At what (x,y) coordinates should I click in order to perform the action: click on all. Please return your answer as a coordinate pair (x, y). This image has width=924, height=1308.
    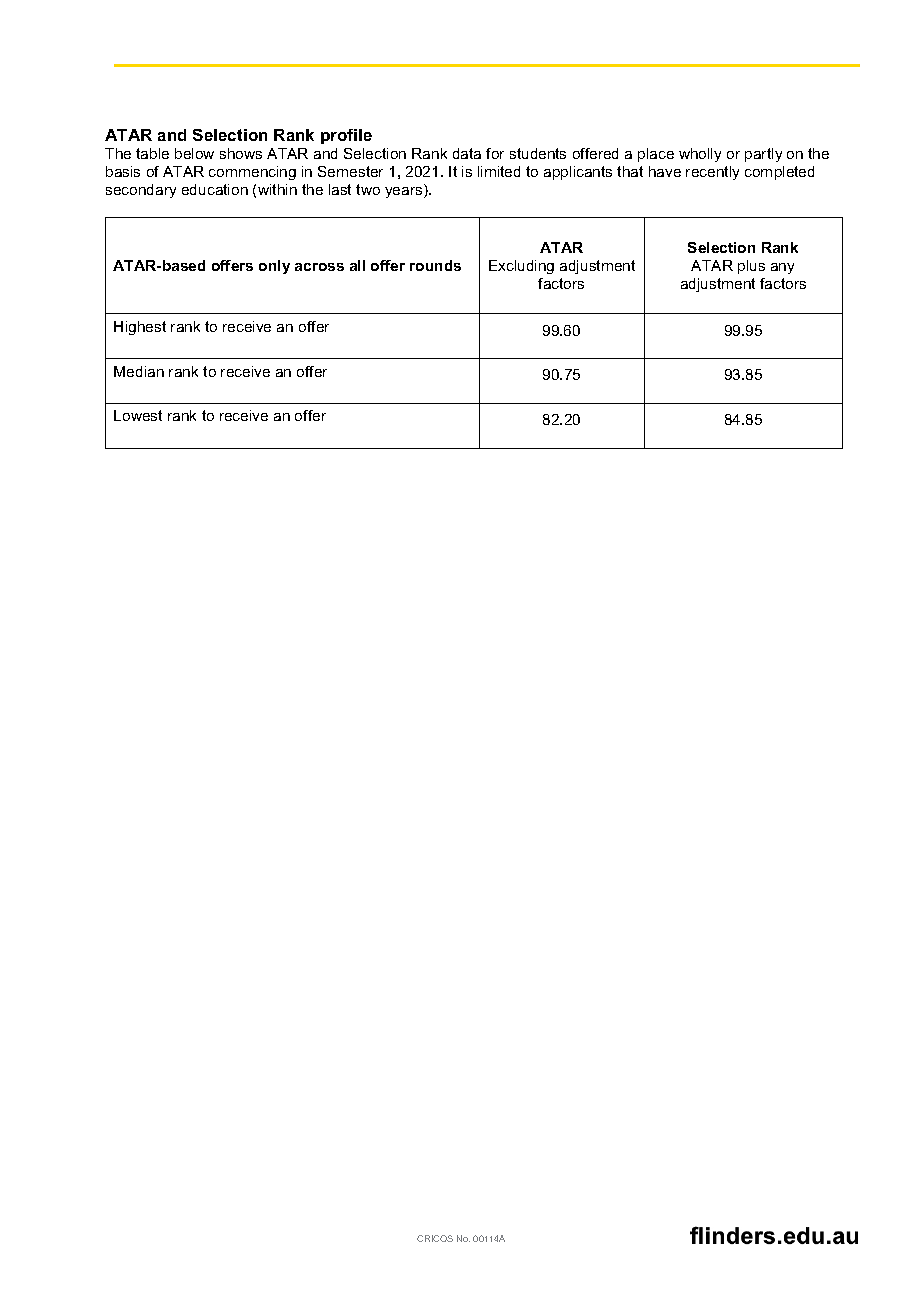
    Looking at the image, I should click on (357, 265).
